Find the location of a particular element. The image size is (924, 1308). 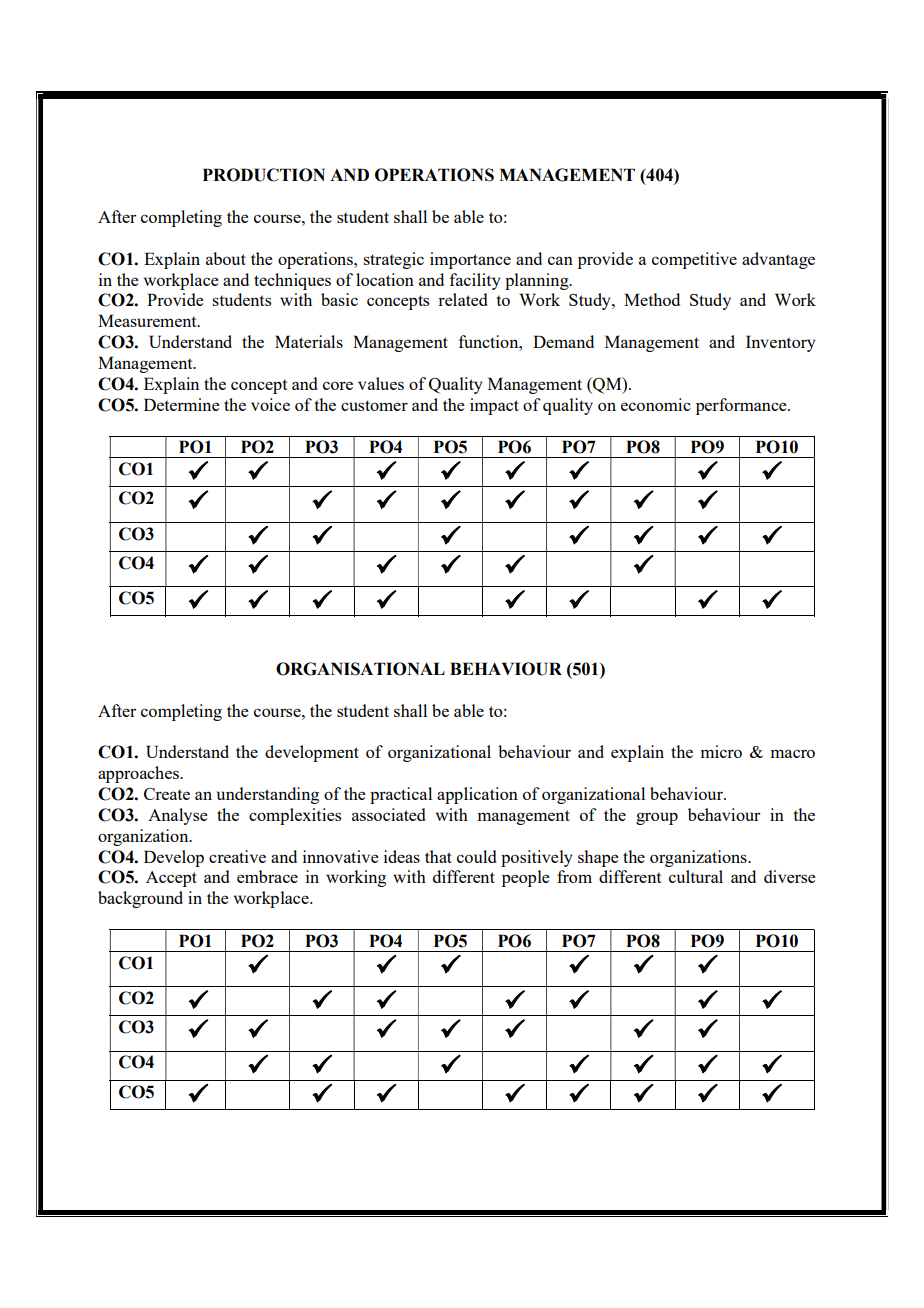

PRODUCTION is located at coordinates (264, 175).
